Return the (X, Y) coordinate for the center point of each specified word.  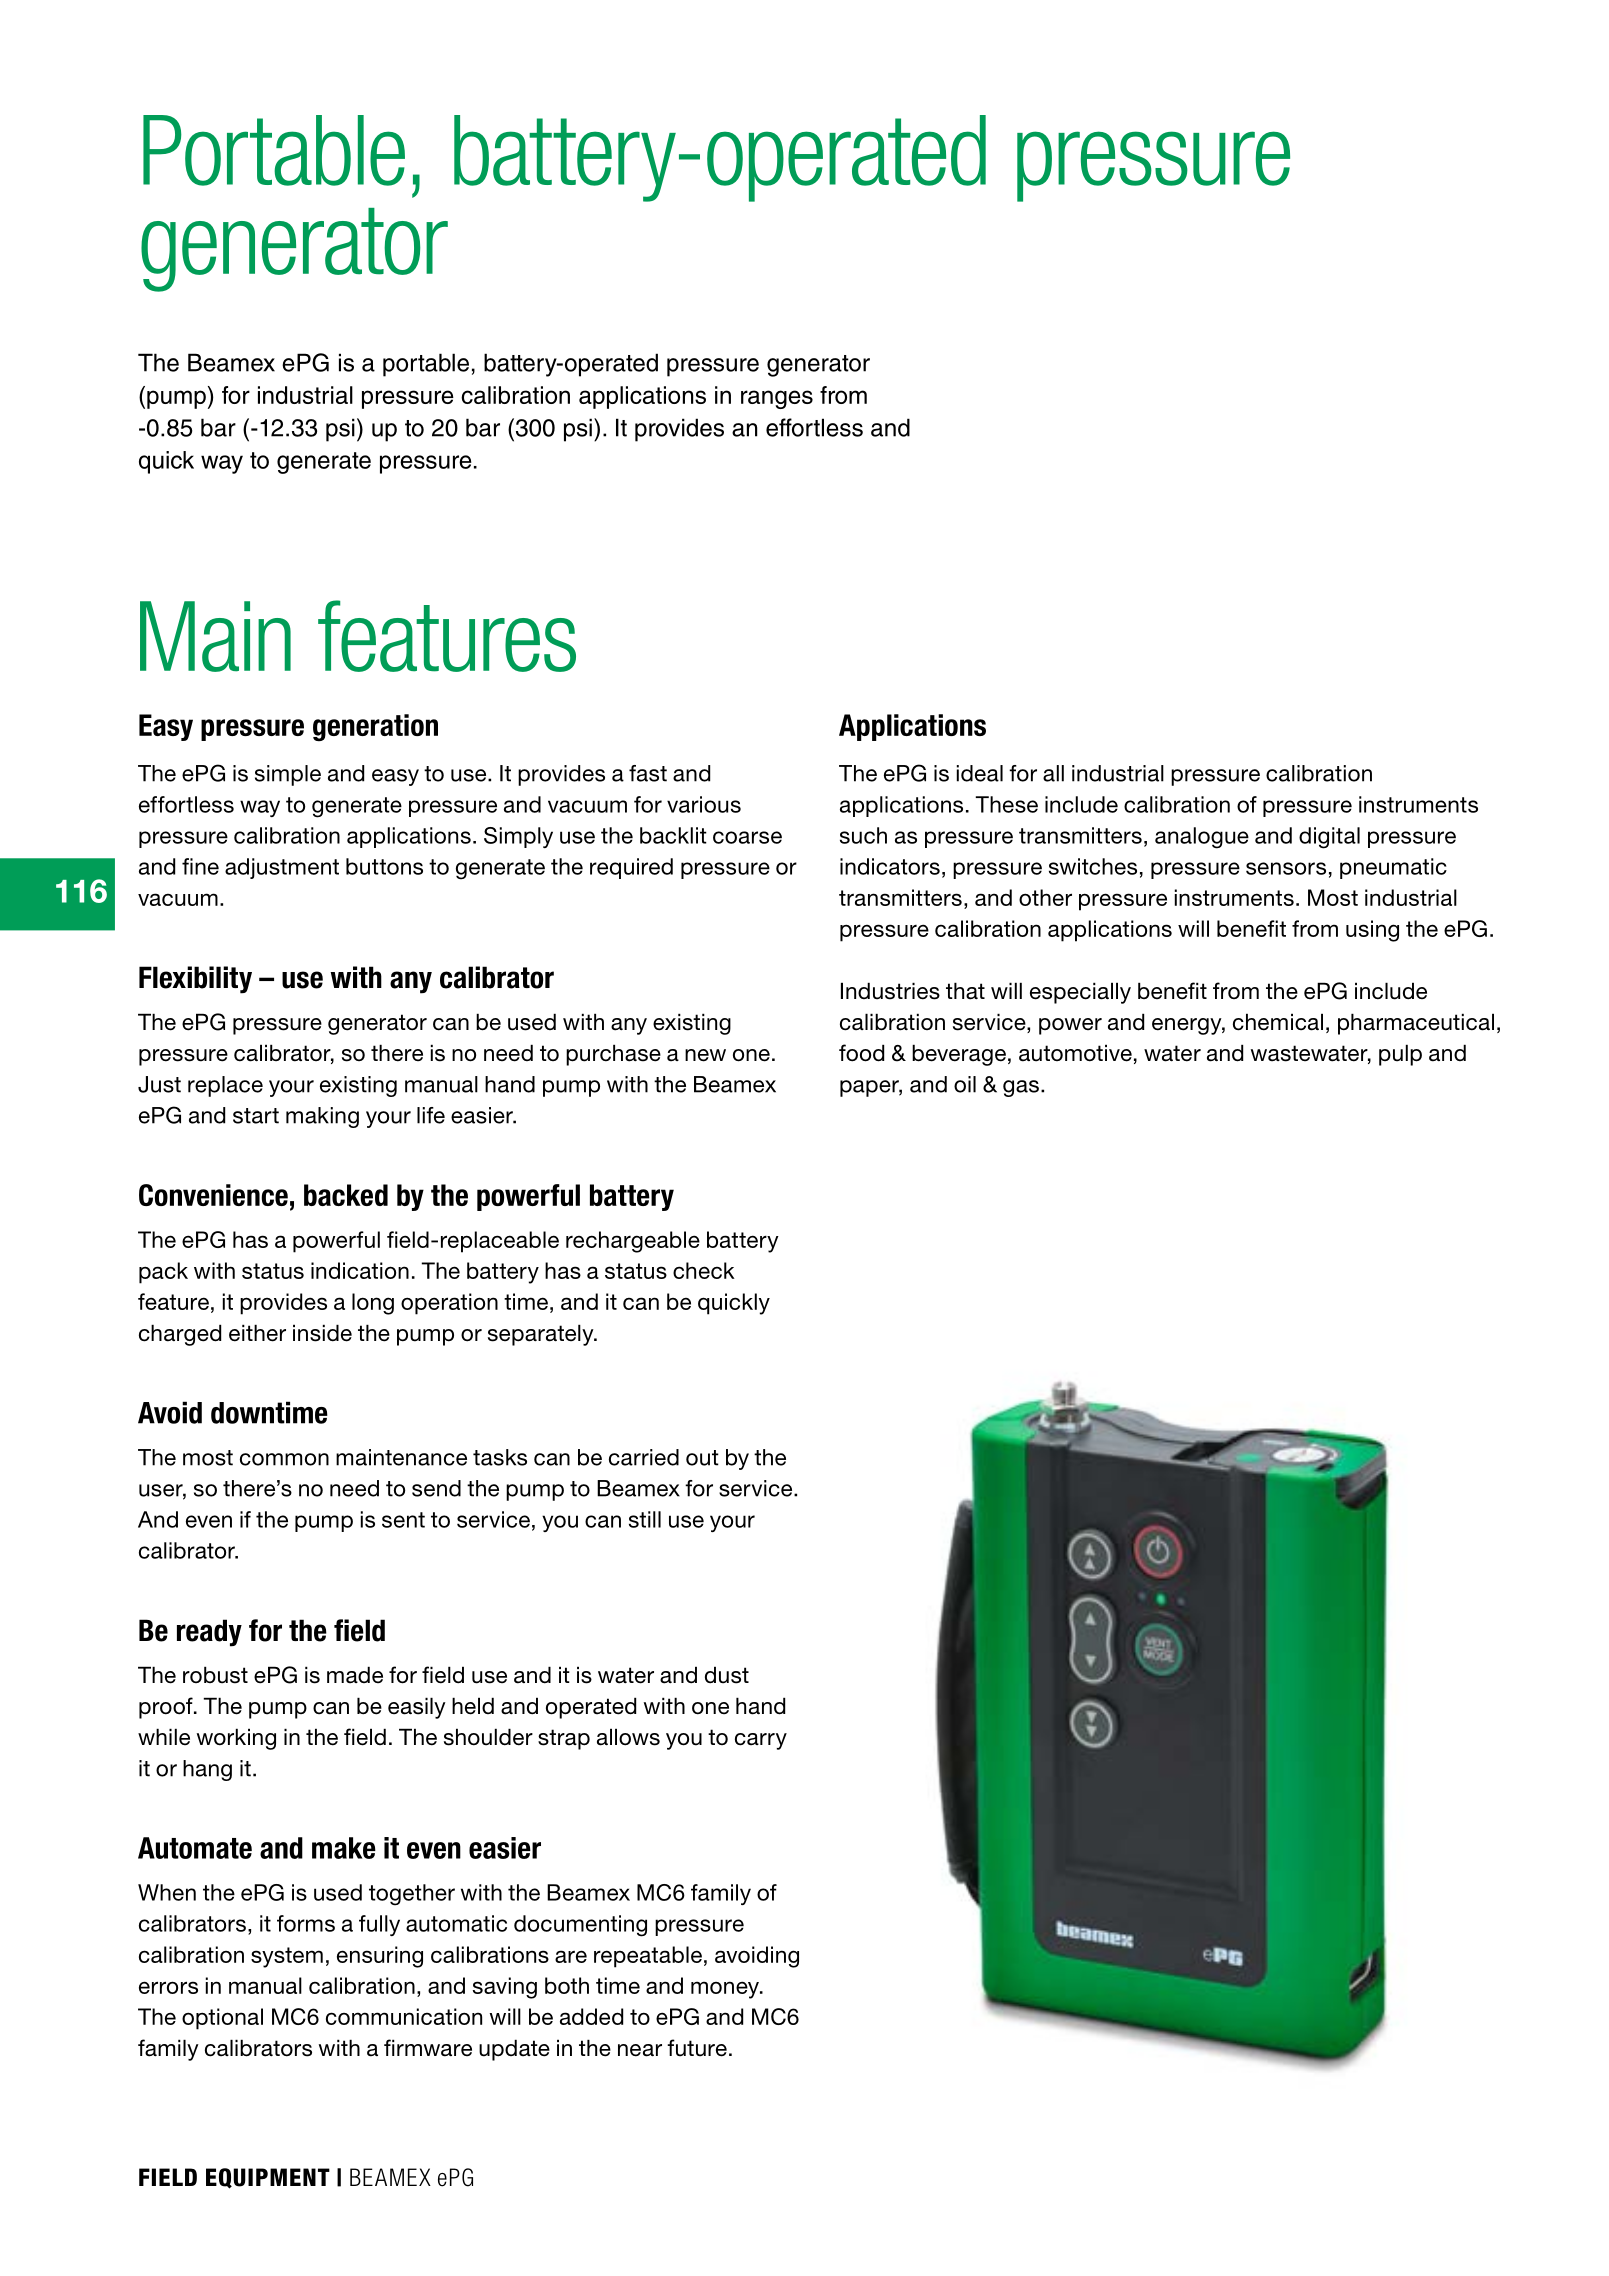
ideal (980, 773)
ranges (777, 399)
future (697, 2048)
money (726, 1990)
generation (375, 727)
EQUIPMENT (268, 2178)
